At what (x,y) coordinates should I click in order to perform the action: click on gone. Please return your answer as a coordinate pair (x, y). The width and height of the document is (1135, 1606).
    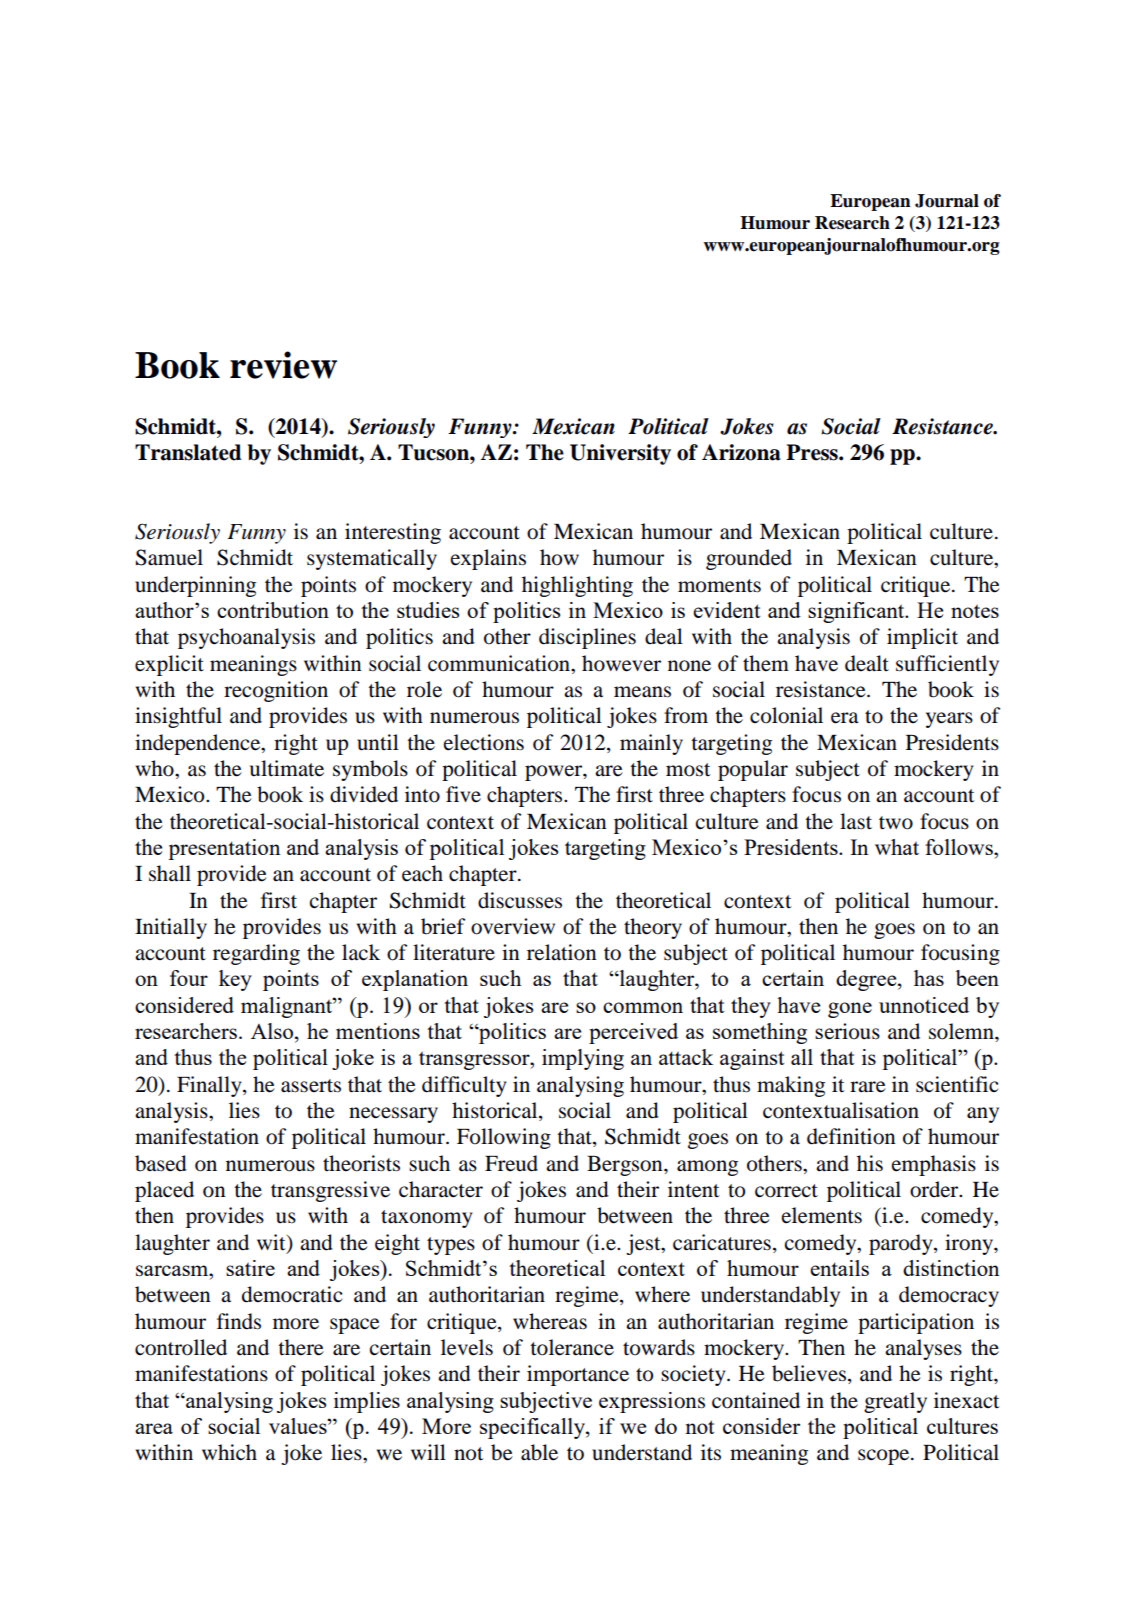
    Looking at the image, I should click on (850, 1010).
